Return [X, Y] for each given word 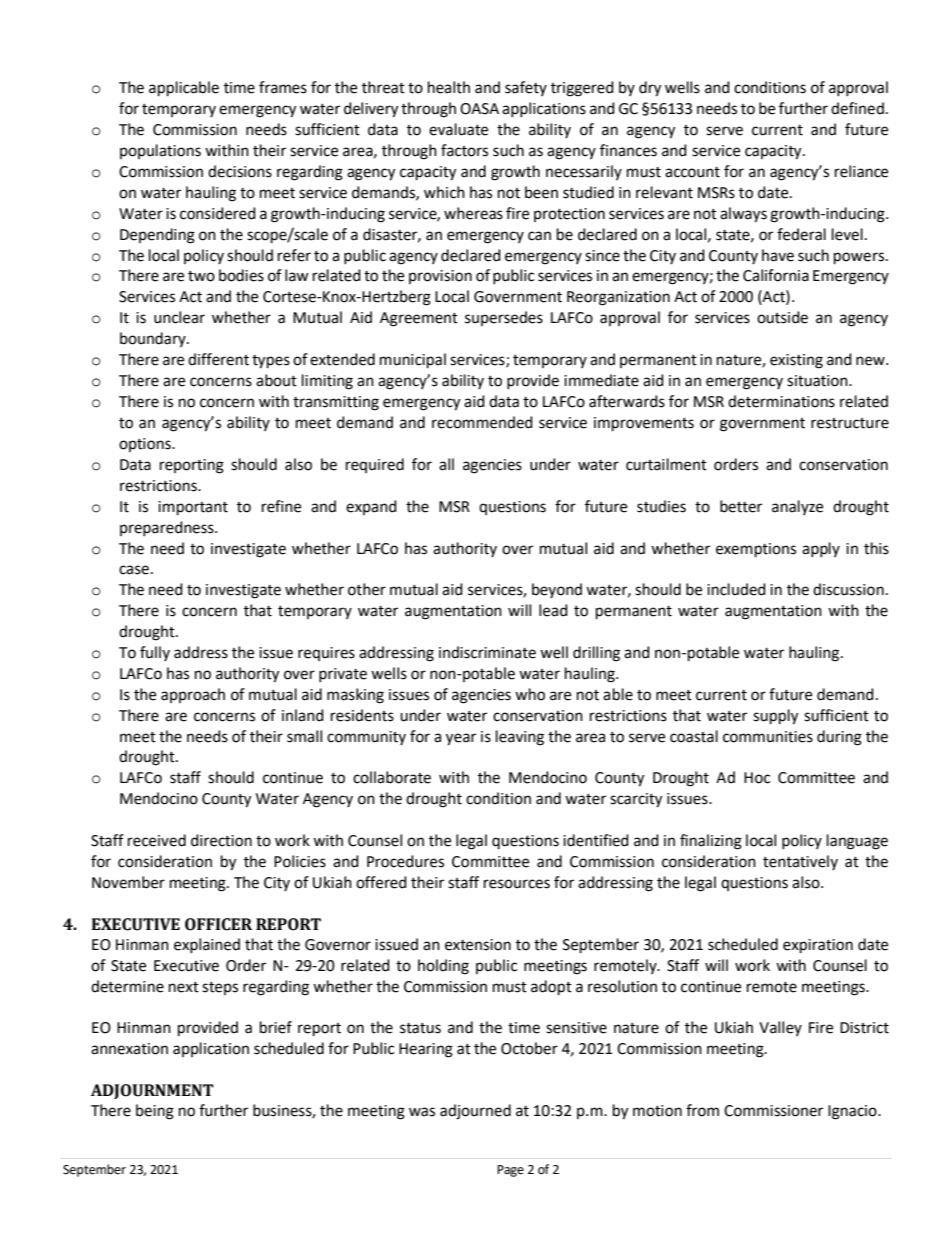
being [155, 1112]
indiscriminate [487, 652]
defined [857, 108]
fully [155, 653]
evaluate [458, 129]
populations [160, 151]
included [736, 589]
